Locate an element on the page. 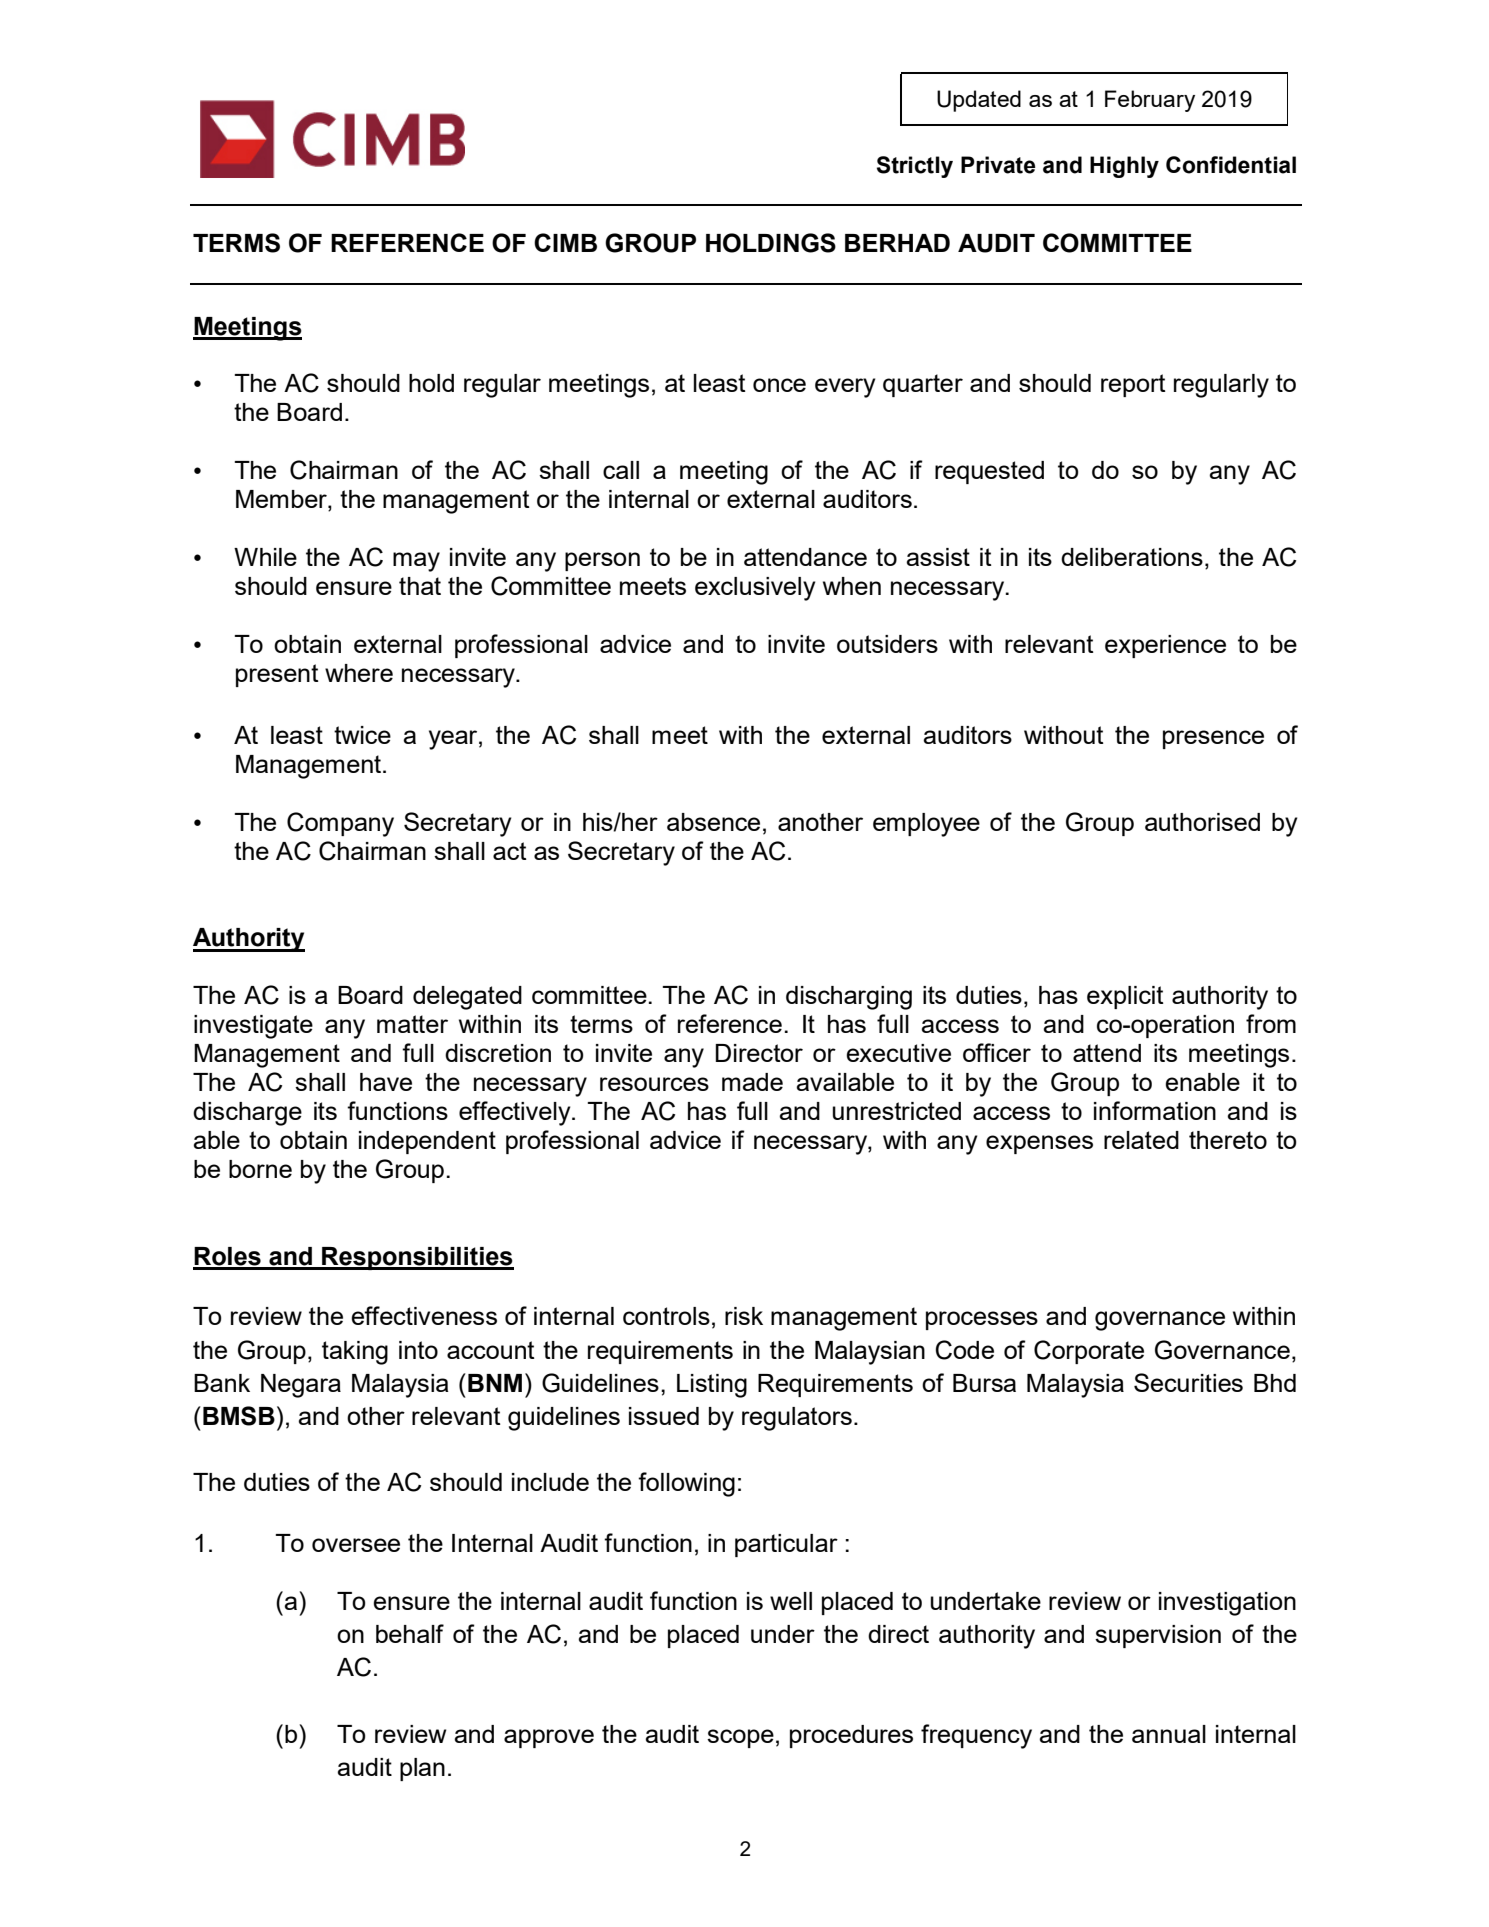  Highly is located at coordinates (1124, 167).
